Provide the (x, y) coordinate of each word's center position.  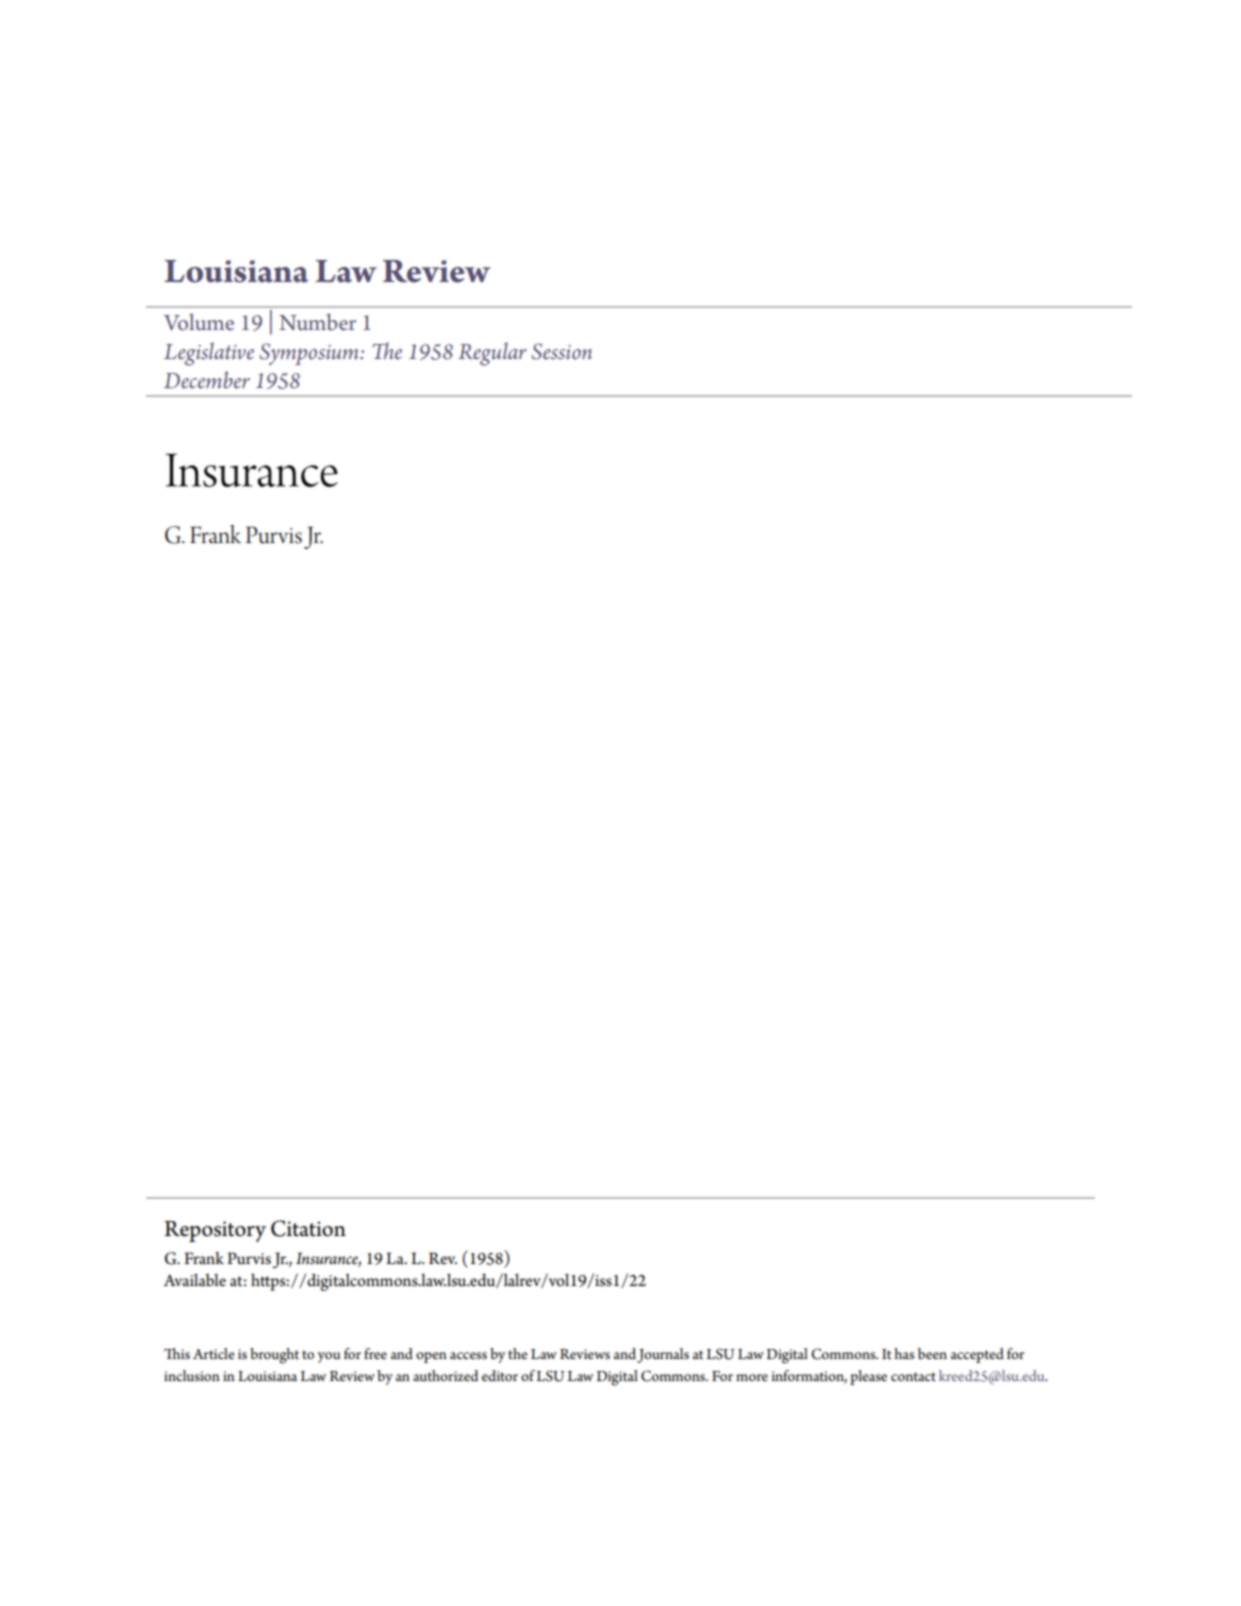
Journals (663, 1355)
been (932, 1353)
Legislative (209, 354)
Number (317, 322)
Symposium (310, 354)
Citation (308, 1228)
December (207, 380)
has (904, 1353)
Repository (215, 1231)
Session (562, 351)
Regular (492, 354)
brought (274, 1356)
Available (194, 1280)
